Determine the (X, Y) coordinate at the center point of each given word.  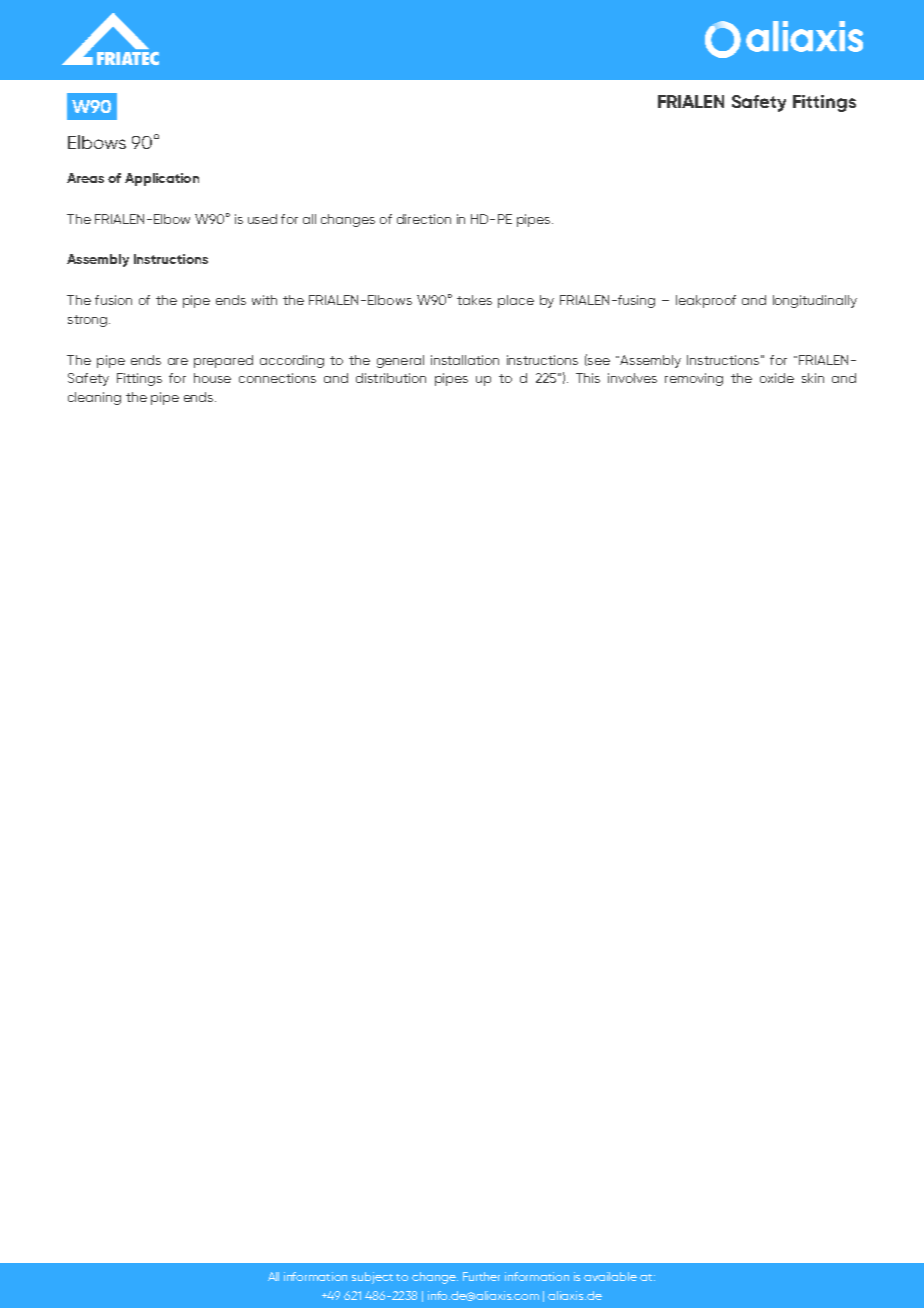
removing (694, 379)
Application (162, 179)
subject (372, 1278)
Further (481, 1276)
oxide (777, 378)
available (610, 1276)
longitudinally (815, 301)
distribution (391, 378)
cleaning (94, 398)
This (588, 378)
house (212, 378)
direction (424, 219)
